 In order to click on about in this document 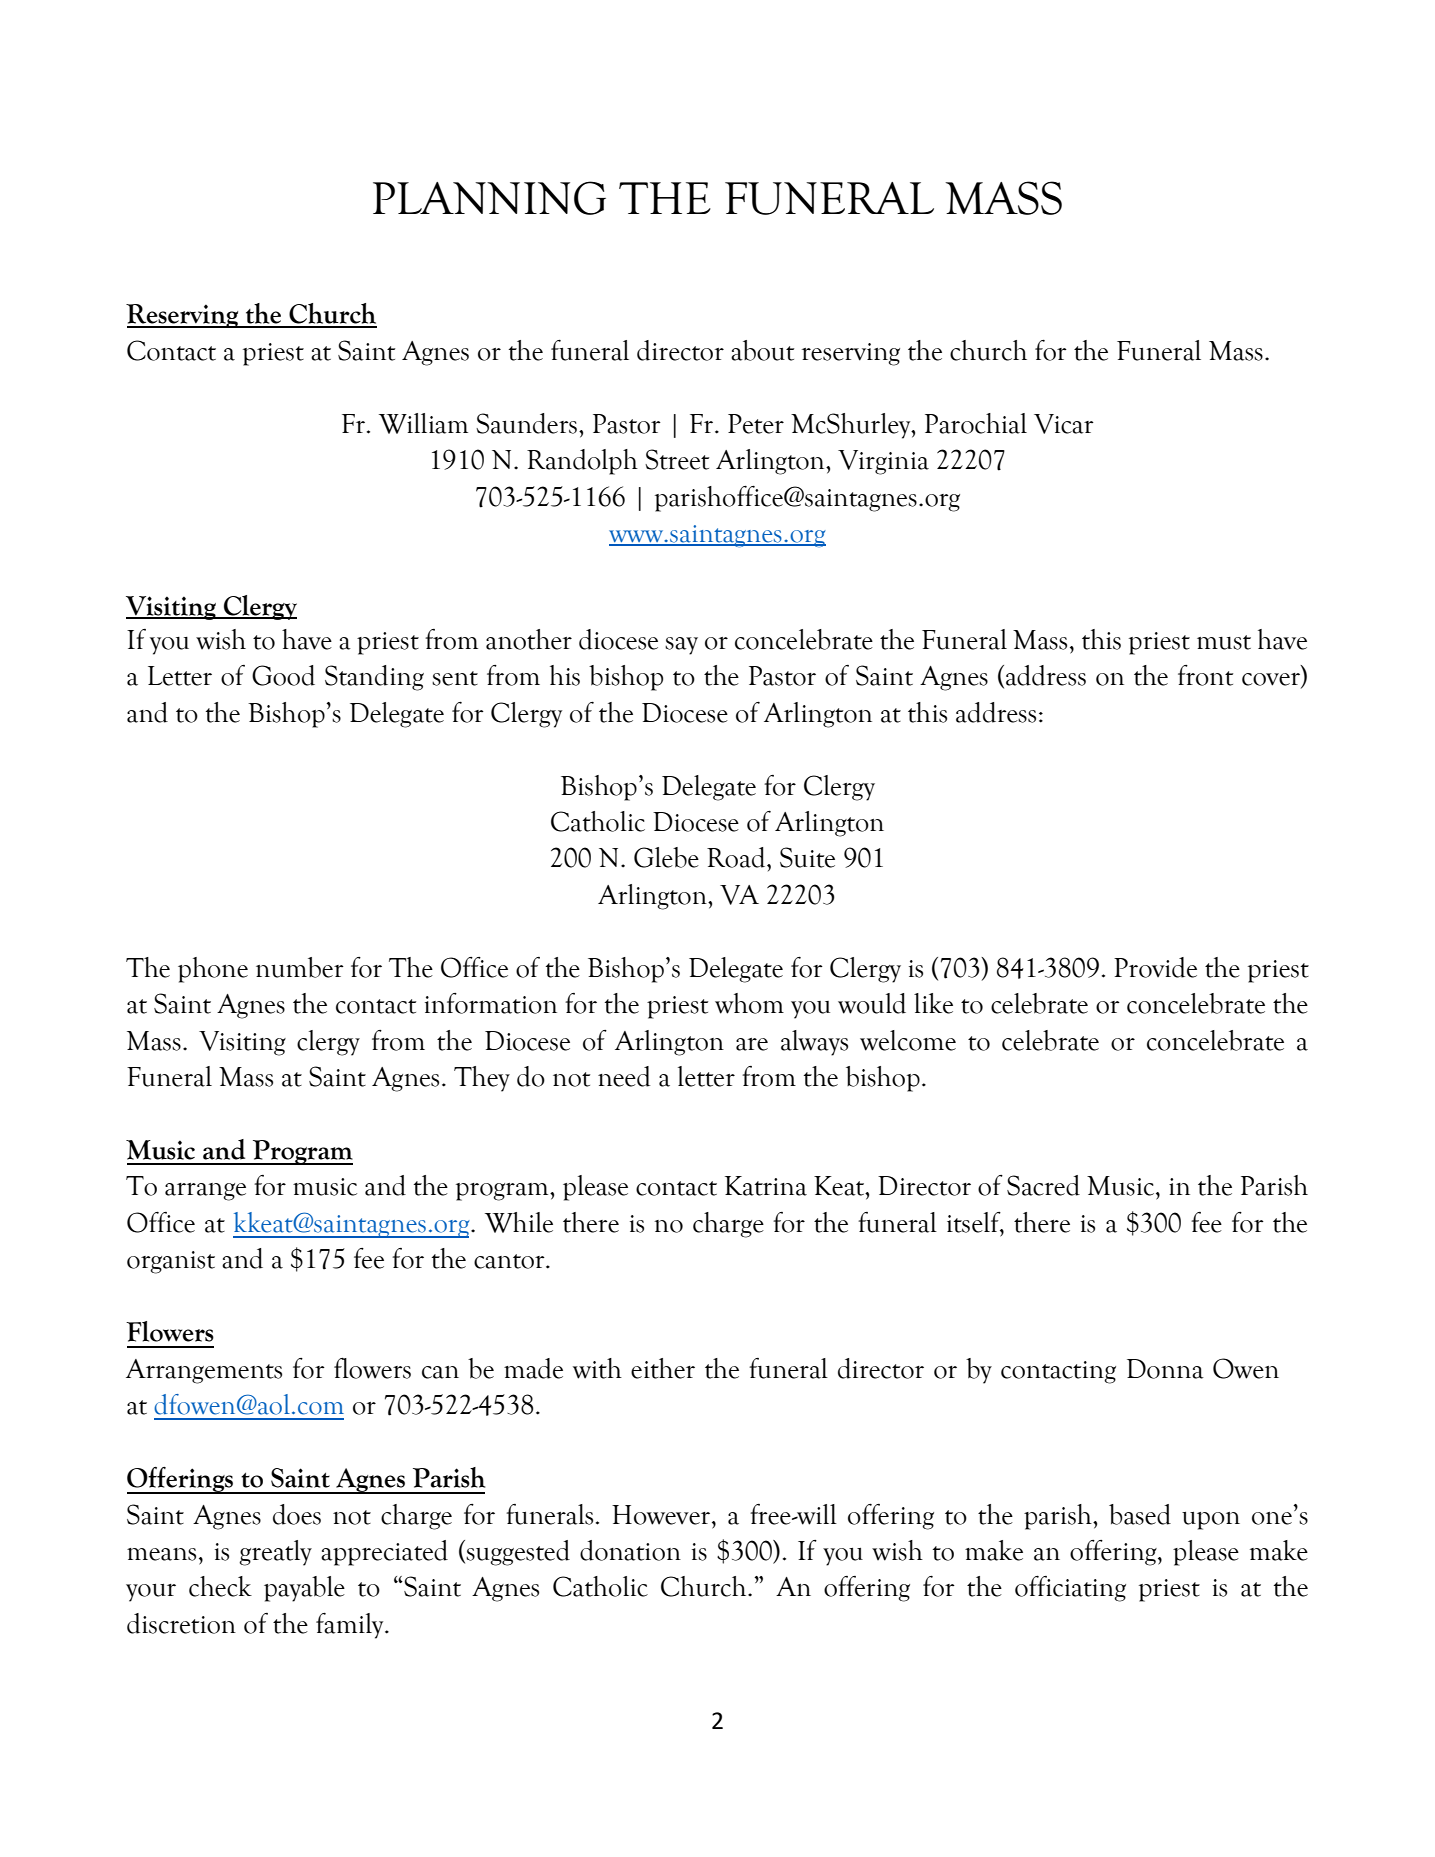, I will do `click(762, 350)`.
